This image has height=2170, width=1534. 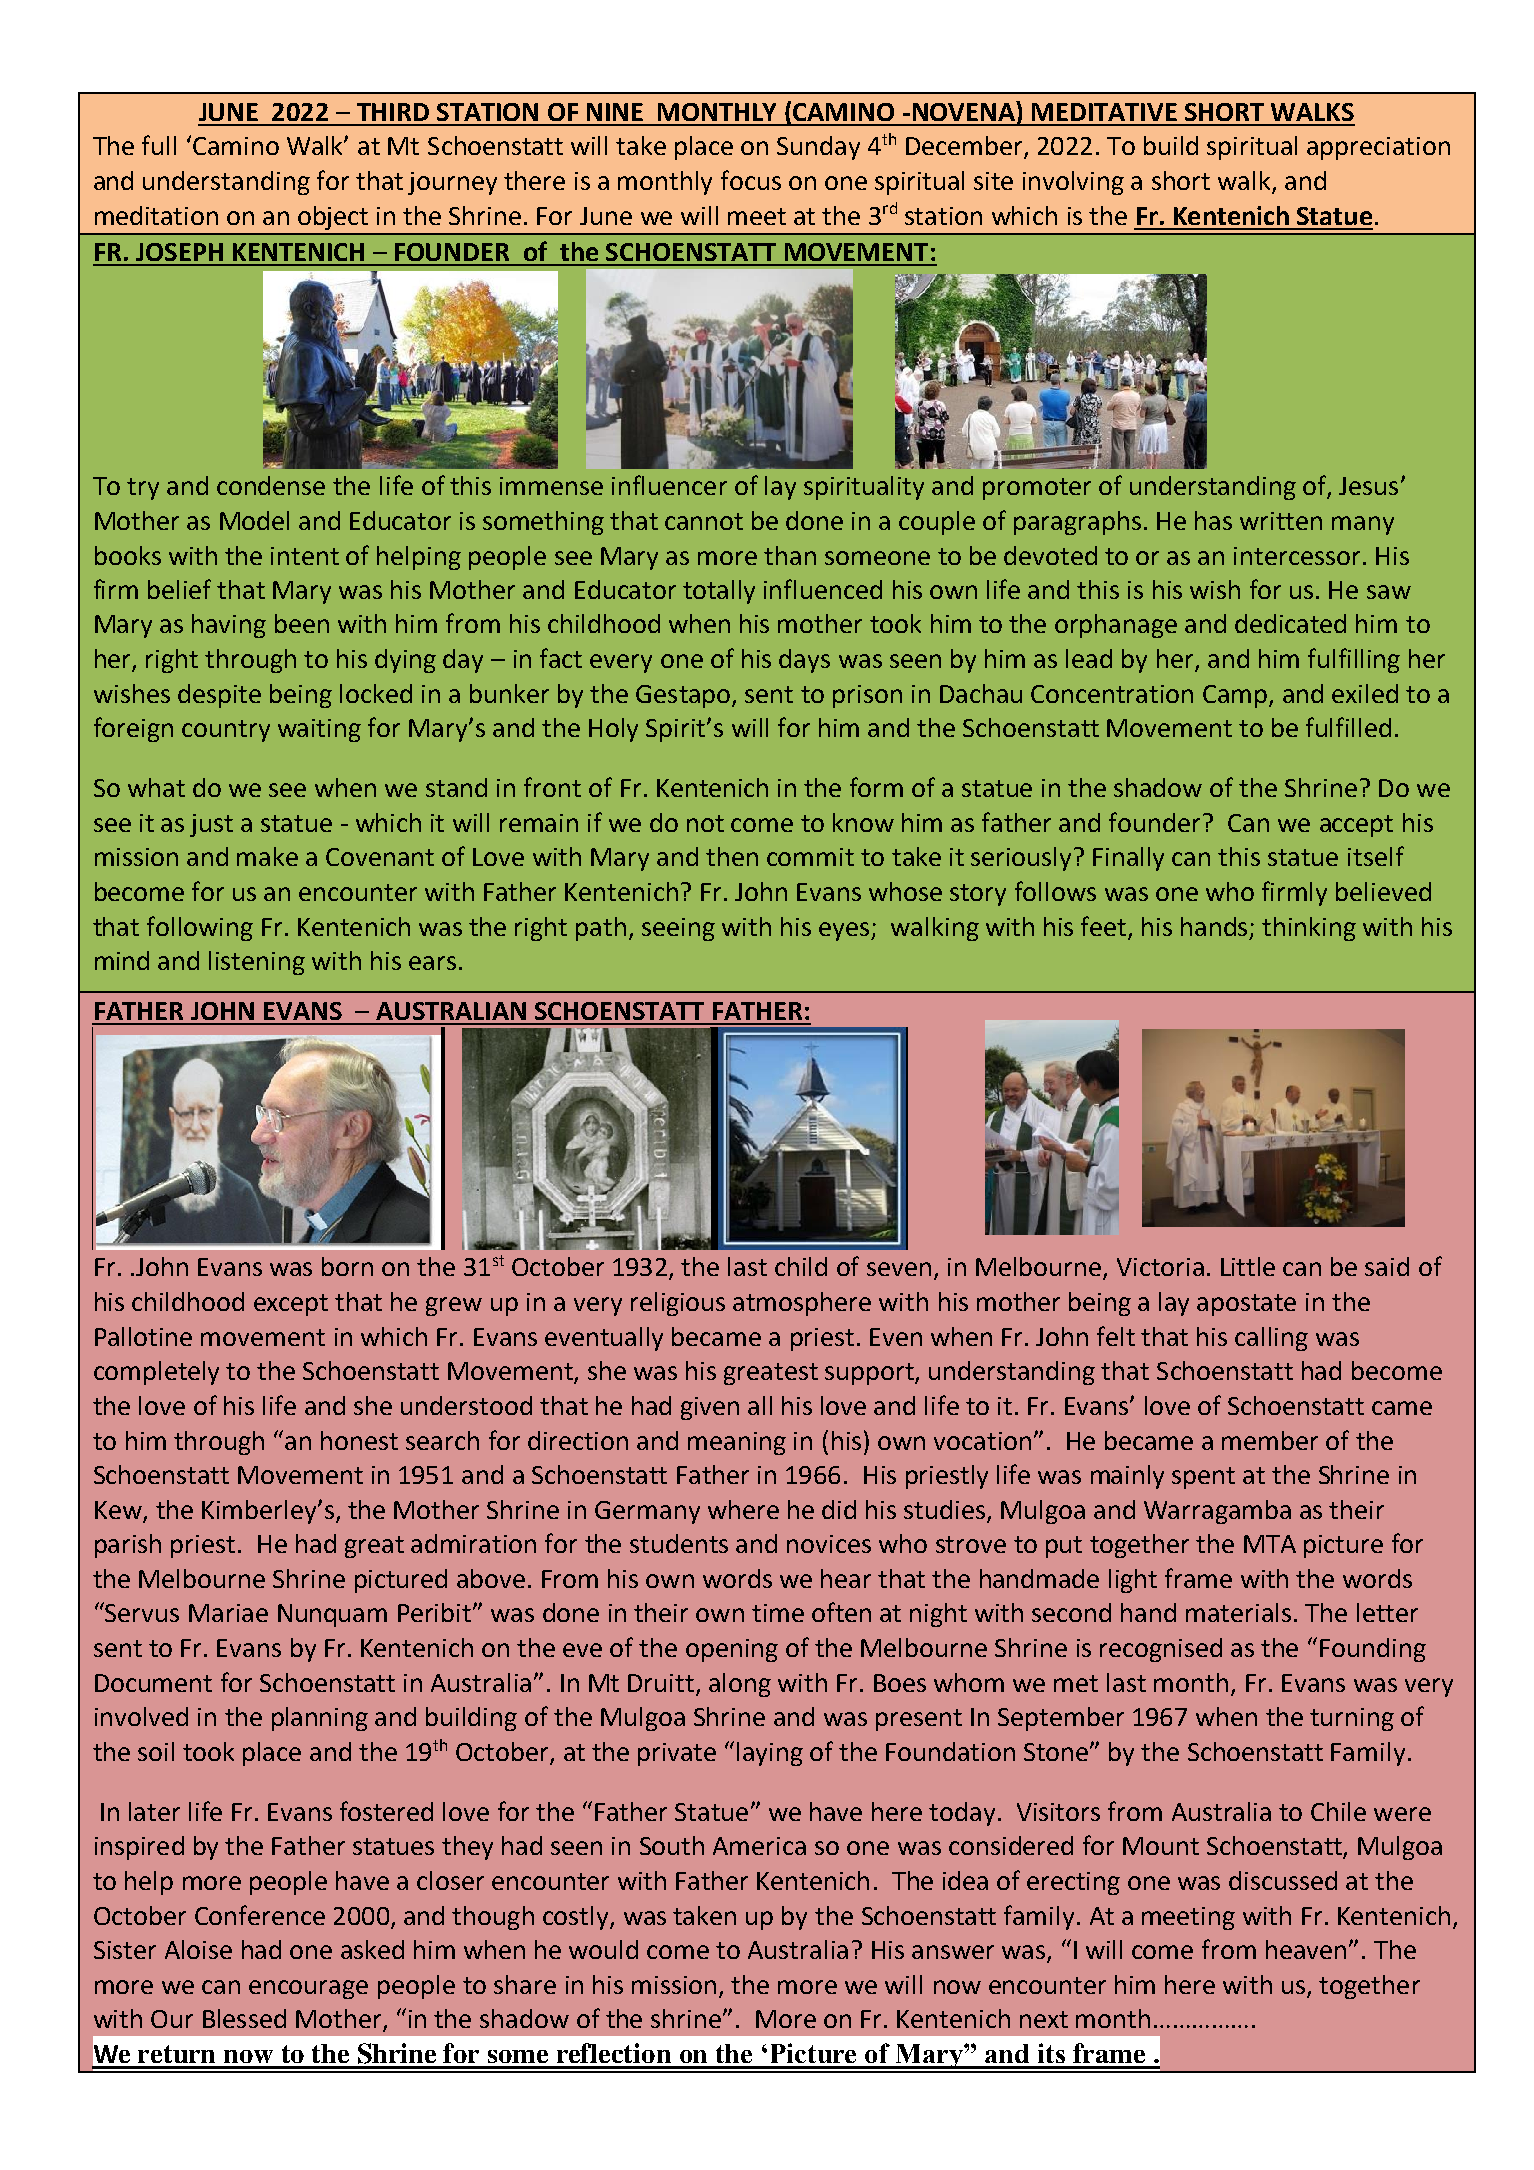 I want to click on encourage, so click(x=308, y=1989).
